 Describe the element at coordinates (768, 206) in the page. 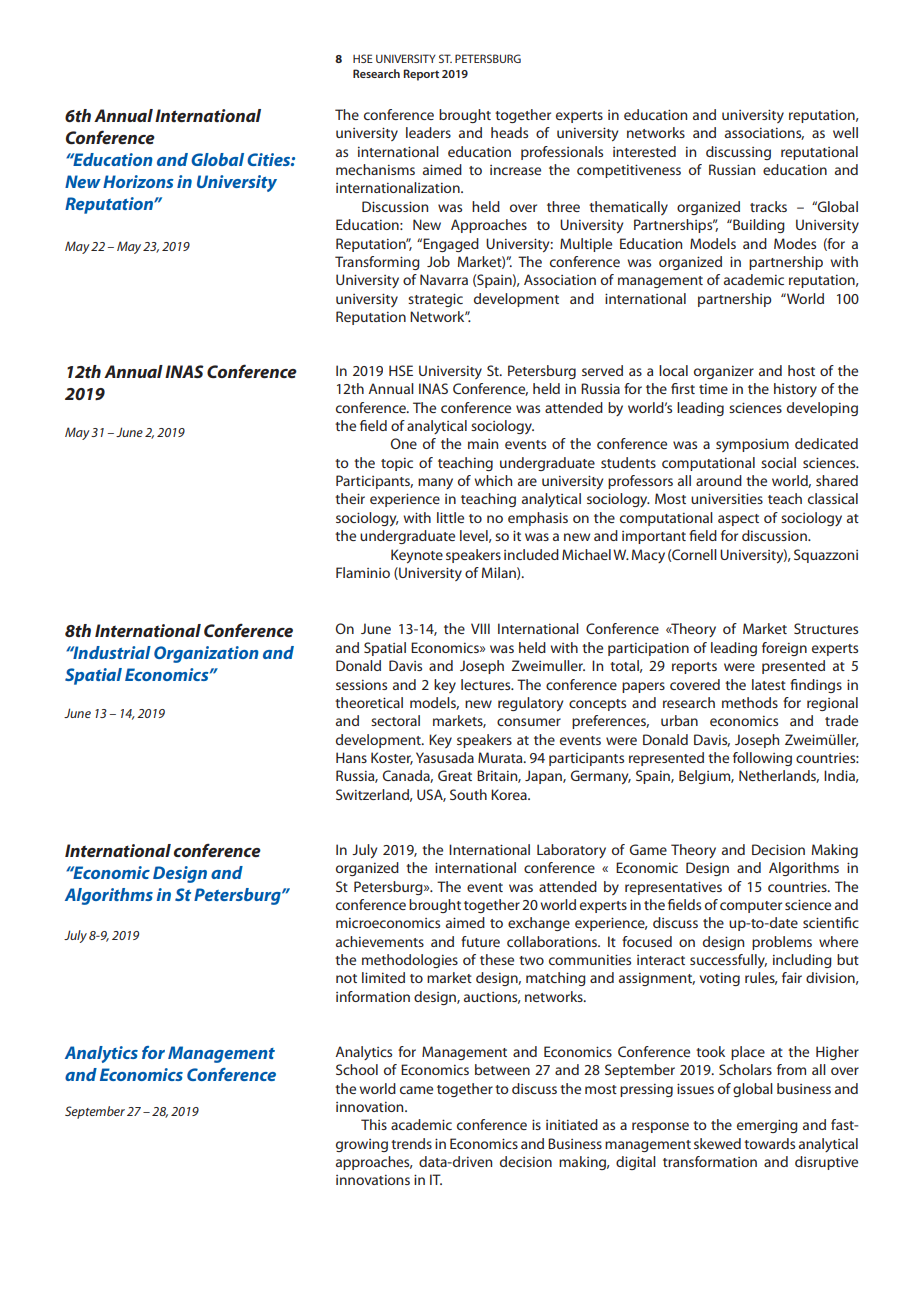

I see `tracks` at that location.
